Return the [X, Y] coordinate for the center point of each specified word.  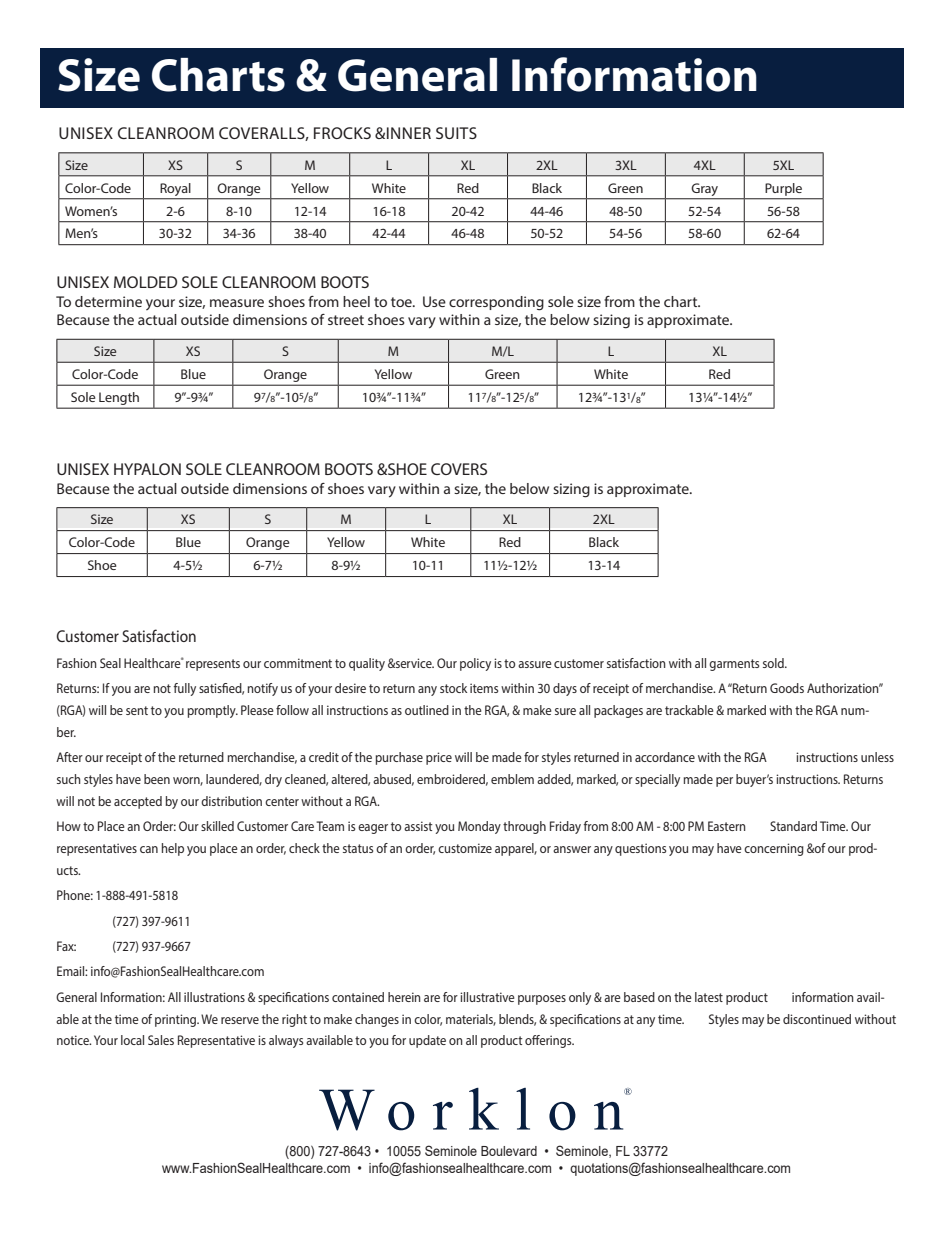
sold [774, 663]
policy [475, 664]
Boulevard [509, 1151]
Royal [175, 189]
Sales [161, 1040]
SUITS [456, 133]
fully [185, 689]
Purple [784, 189]
